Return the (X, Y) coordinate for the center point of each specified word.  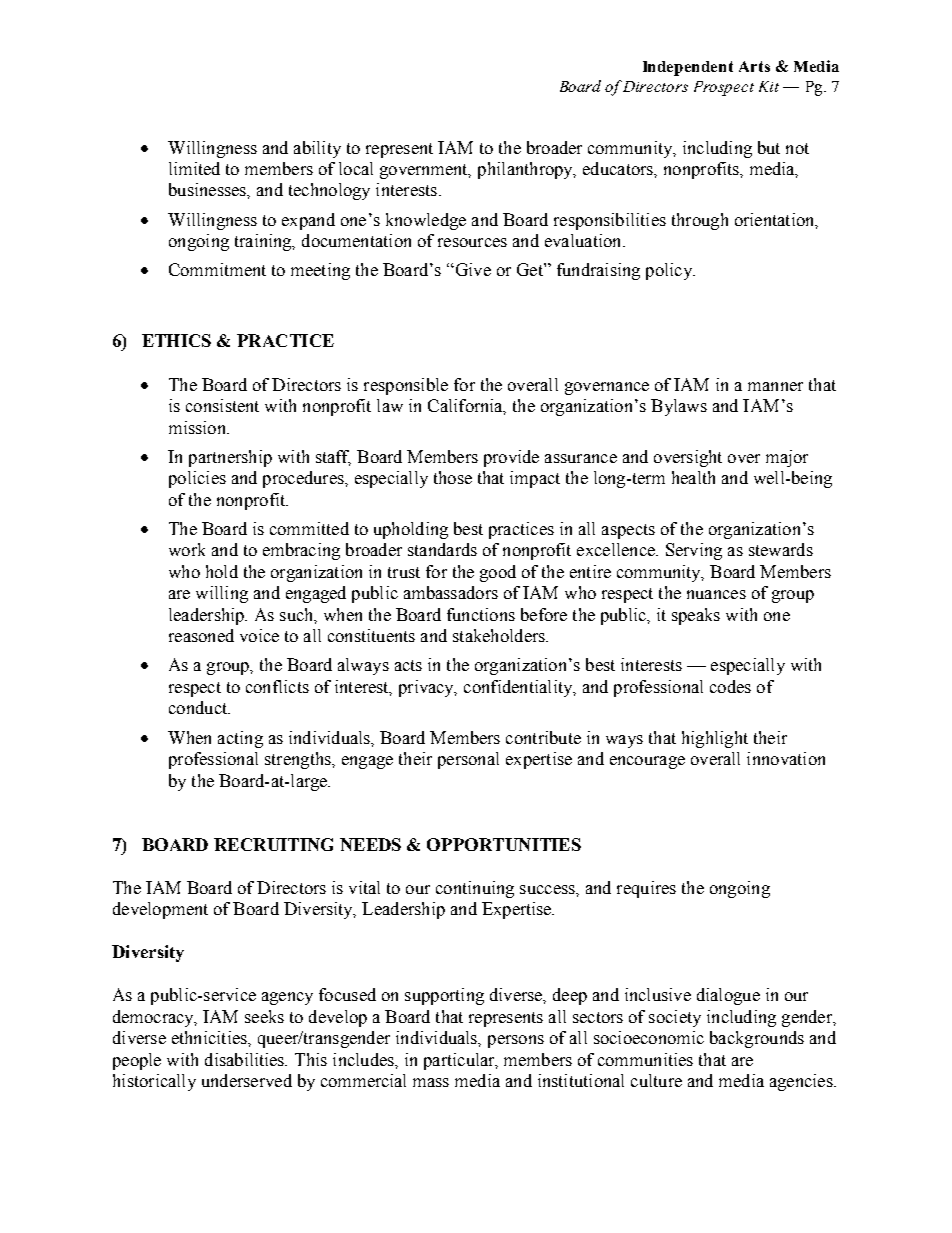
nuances (716, 594)
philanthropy (526, 170)
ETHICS (176, 340)
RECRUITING (273, 844)
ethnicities (210, 1037)
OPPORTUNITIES (504, 844)
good (498, 573)
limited (194, 168)
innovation (786, 758)
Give (472, 269)
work (187, 549)
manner (775, 386)
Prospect (724, 88)
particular (460, 1061)
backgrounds (757, 1039)
